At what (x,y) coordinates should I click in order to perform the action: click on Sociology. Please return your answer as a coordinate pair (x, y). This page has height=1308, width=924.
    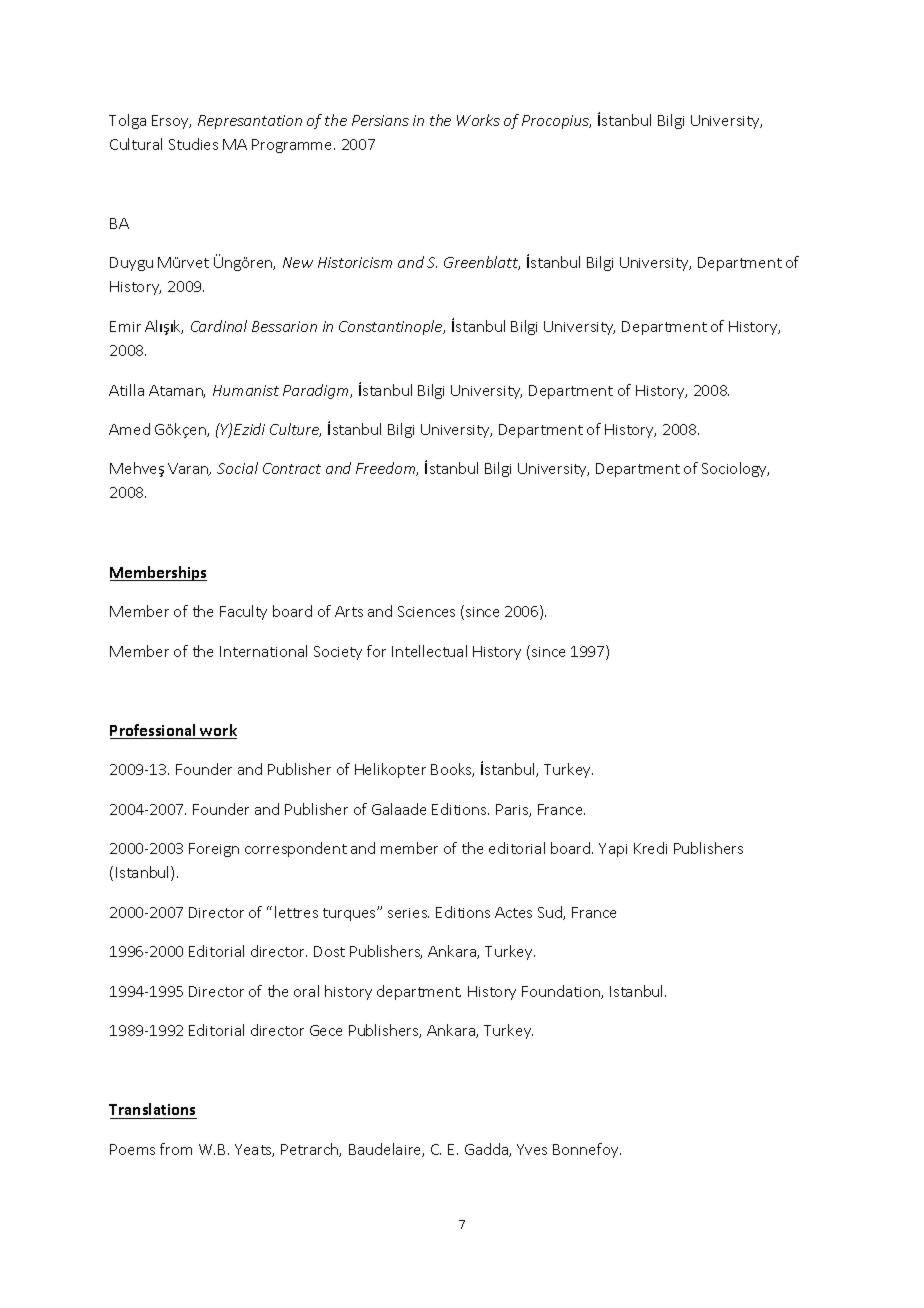
    Looking at the image, I should click on (735, 469).
